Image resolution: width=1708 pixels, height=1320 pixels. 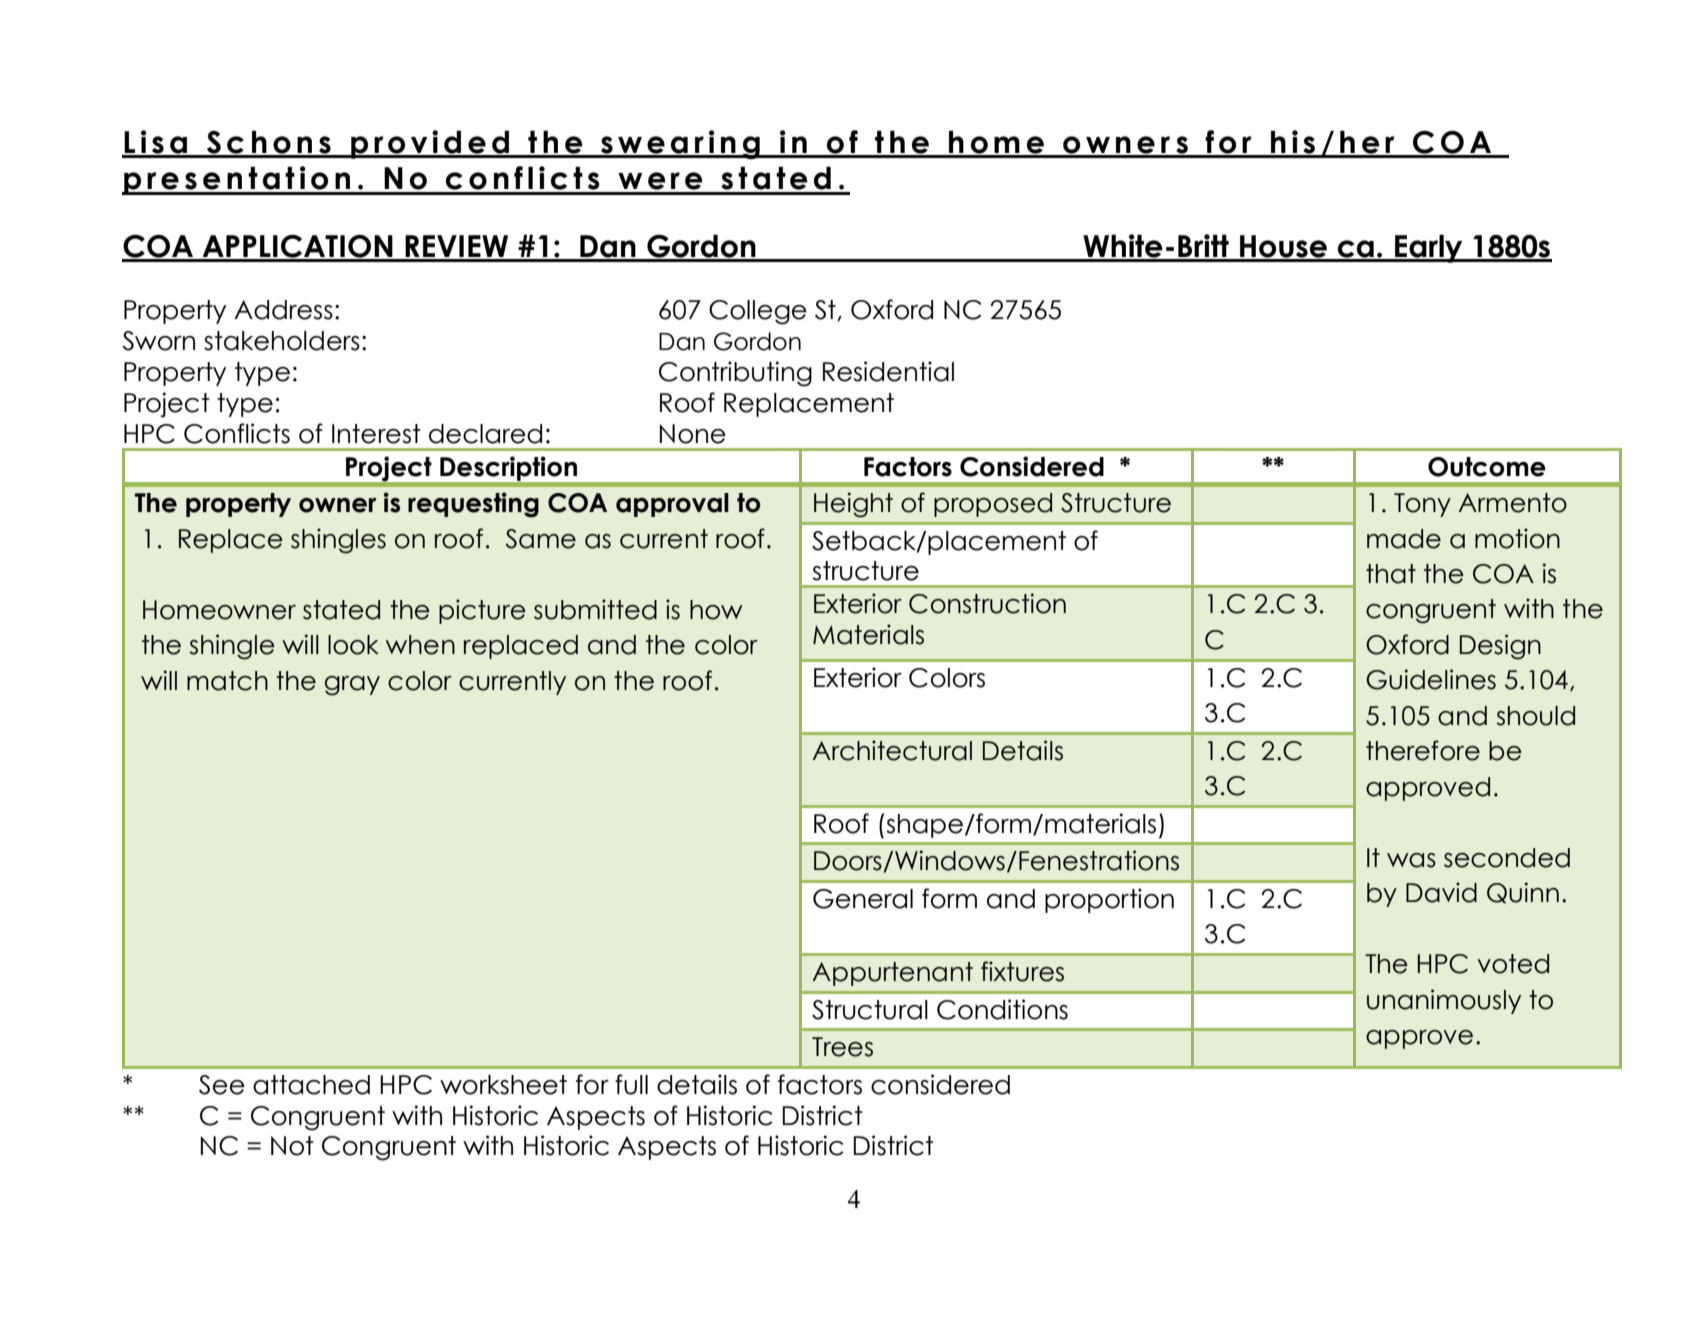 I want to click on gray, so click(x=352, y=686).
